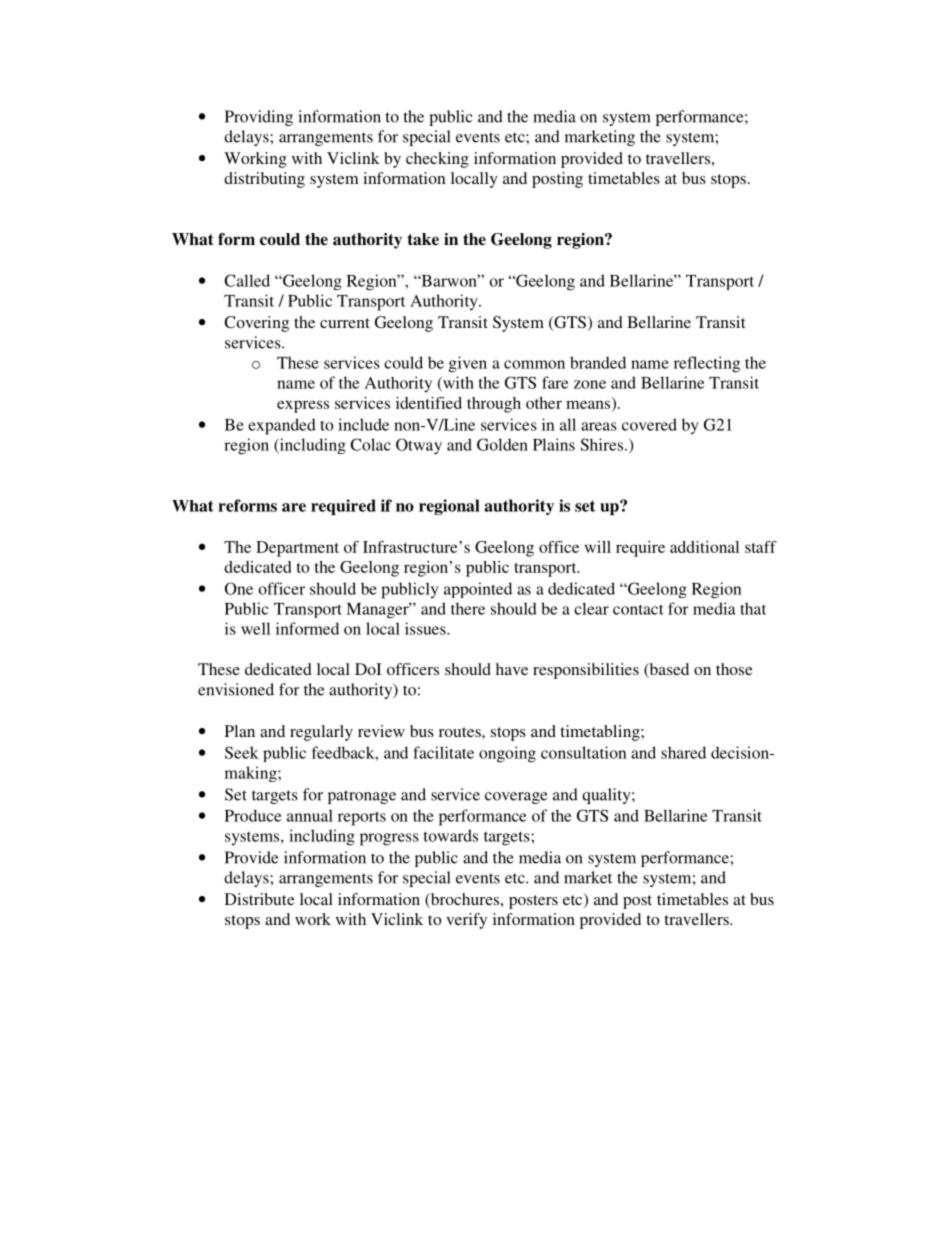  What do you see at coordinates (707, 364) in the page?
I see `reflecting` at bounding box center [707, 364].
